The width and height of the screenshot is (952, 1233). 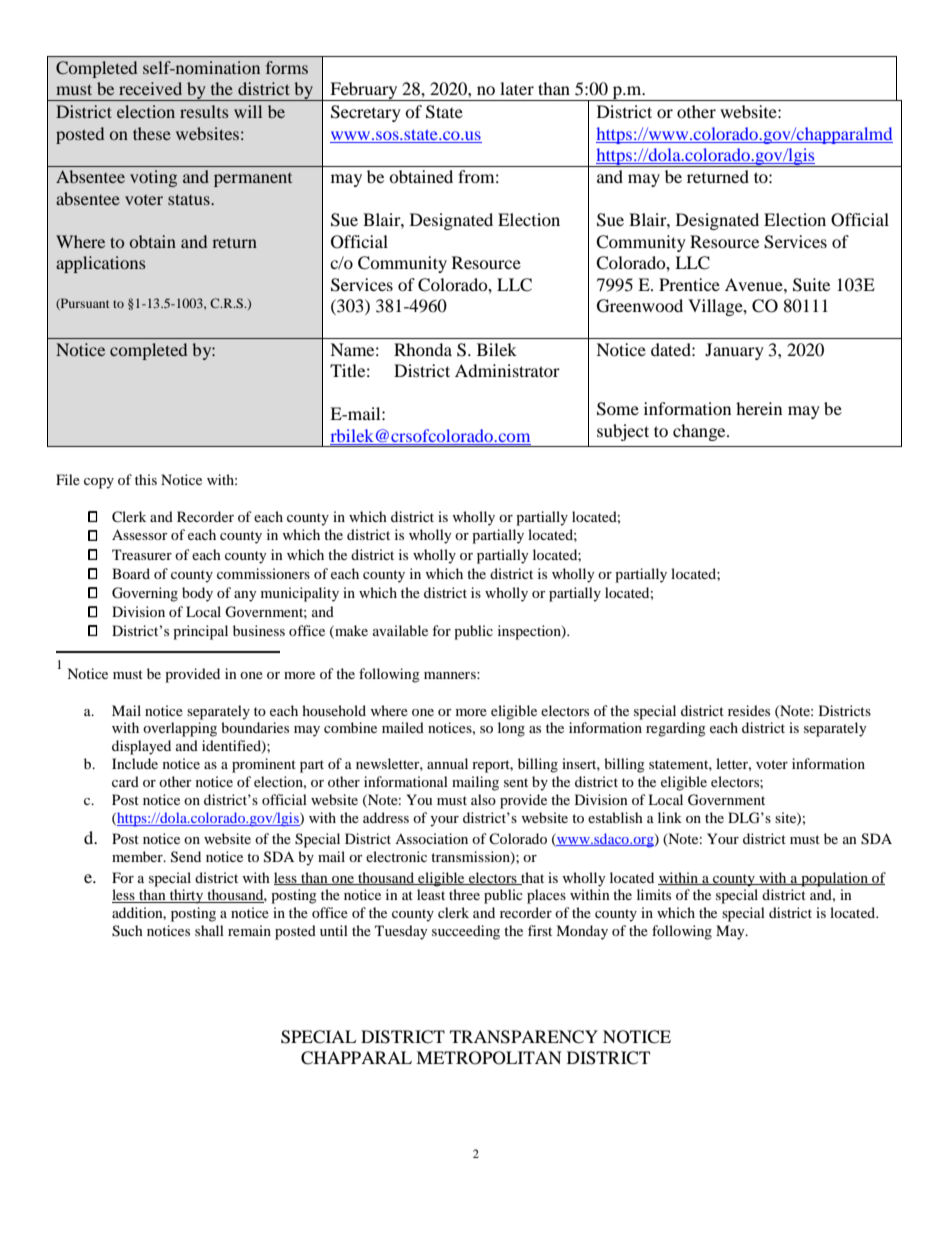 I want to click on received, so click(x=150, y=88).
